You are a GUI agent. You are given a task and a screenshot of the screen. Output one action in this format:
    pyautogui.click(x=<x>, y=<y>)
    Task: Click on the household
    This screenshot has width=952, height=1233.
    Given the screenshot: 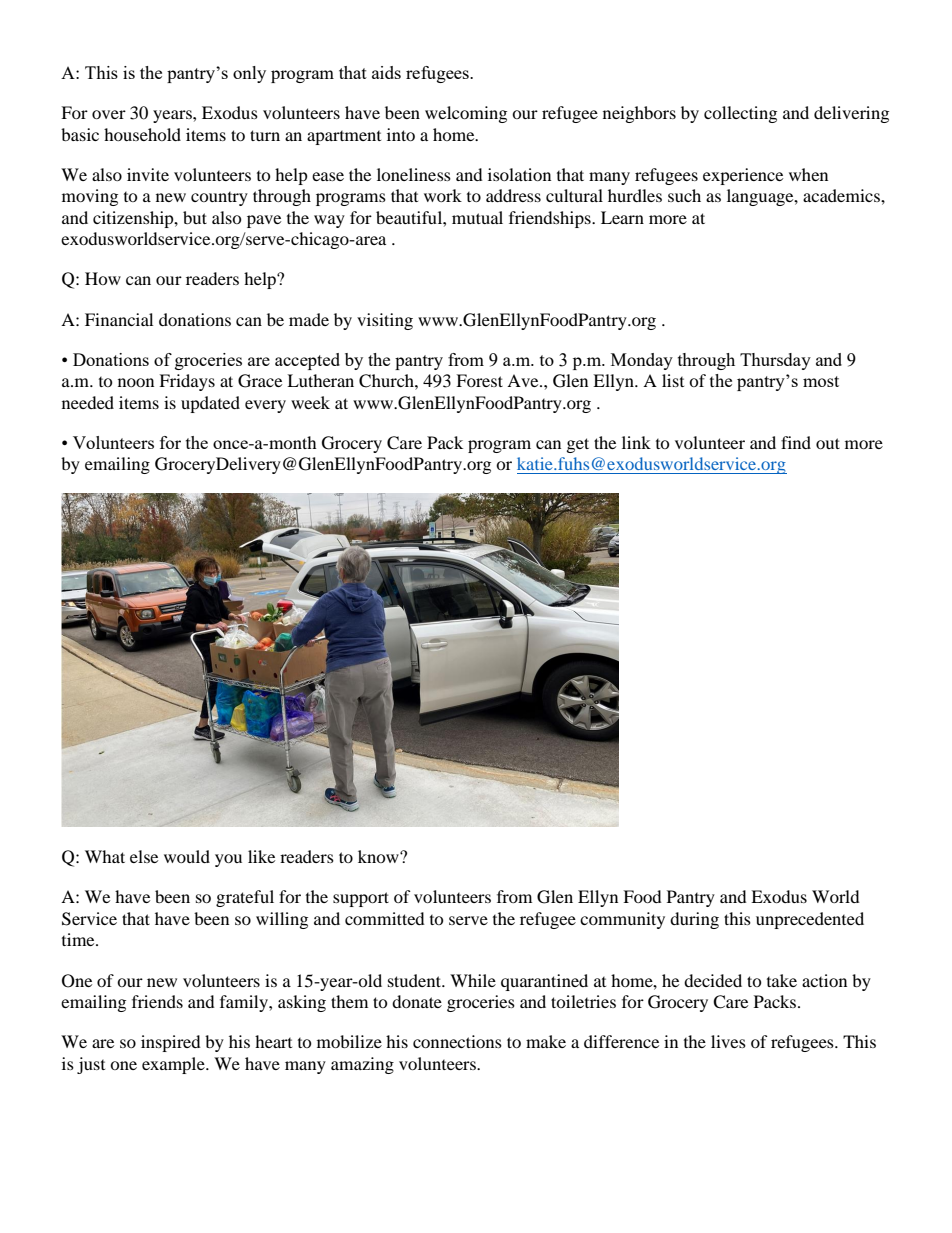 What is the action you would take?
    pyautogui.click(x=142, y=134)
